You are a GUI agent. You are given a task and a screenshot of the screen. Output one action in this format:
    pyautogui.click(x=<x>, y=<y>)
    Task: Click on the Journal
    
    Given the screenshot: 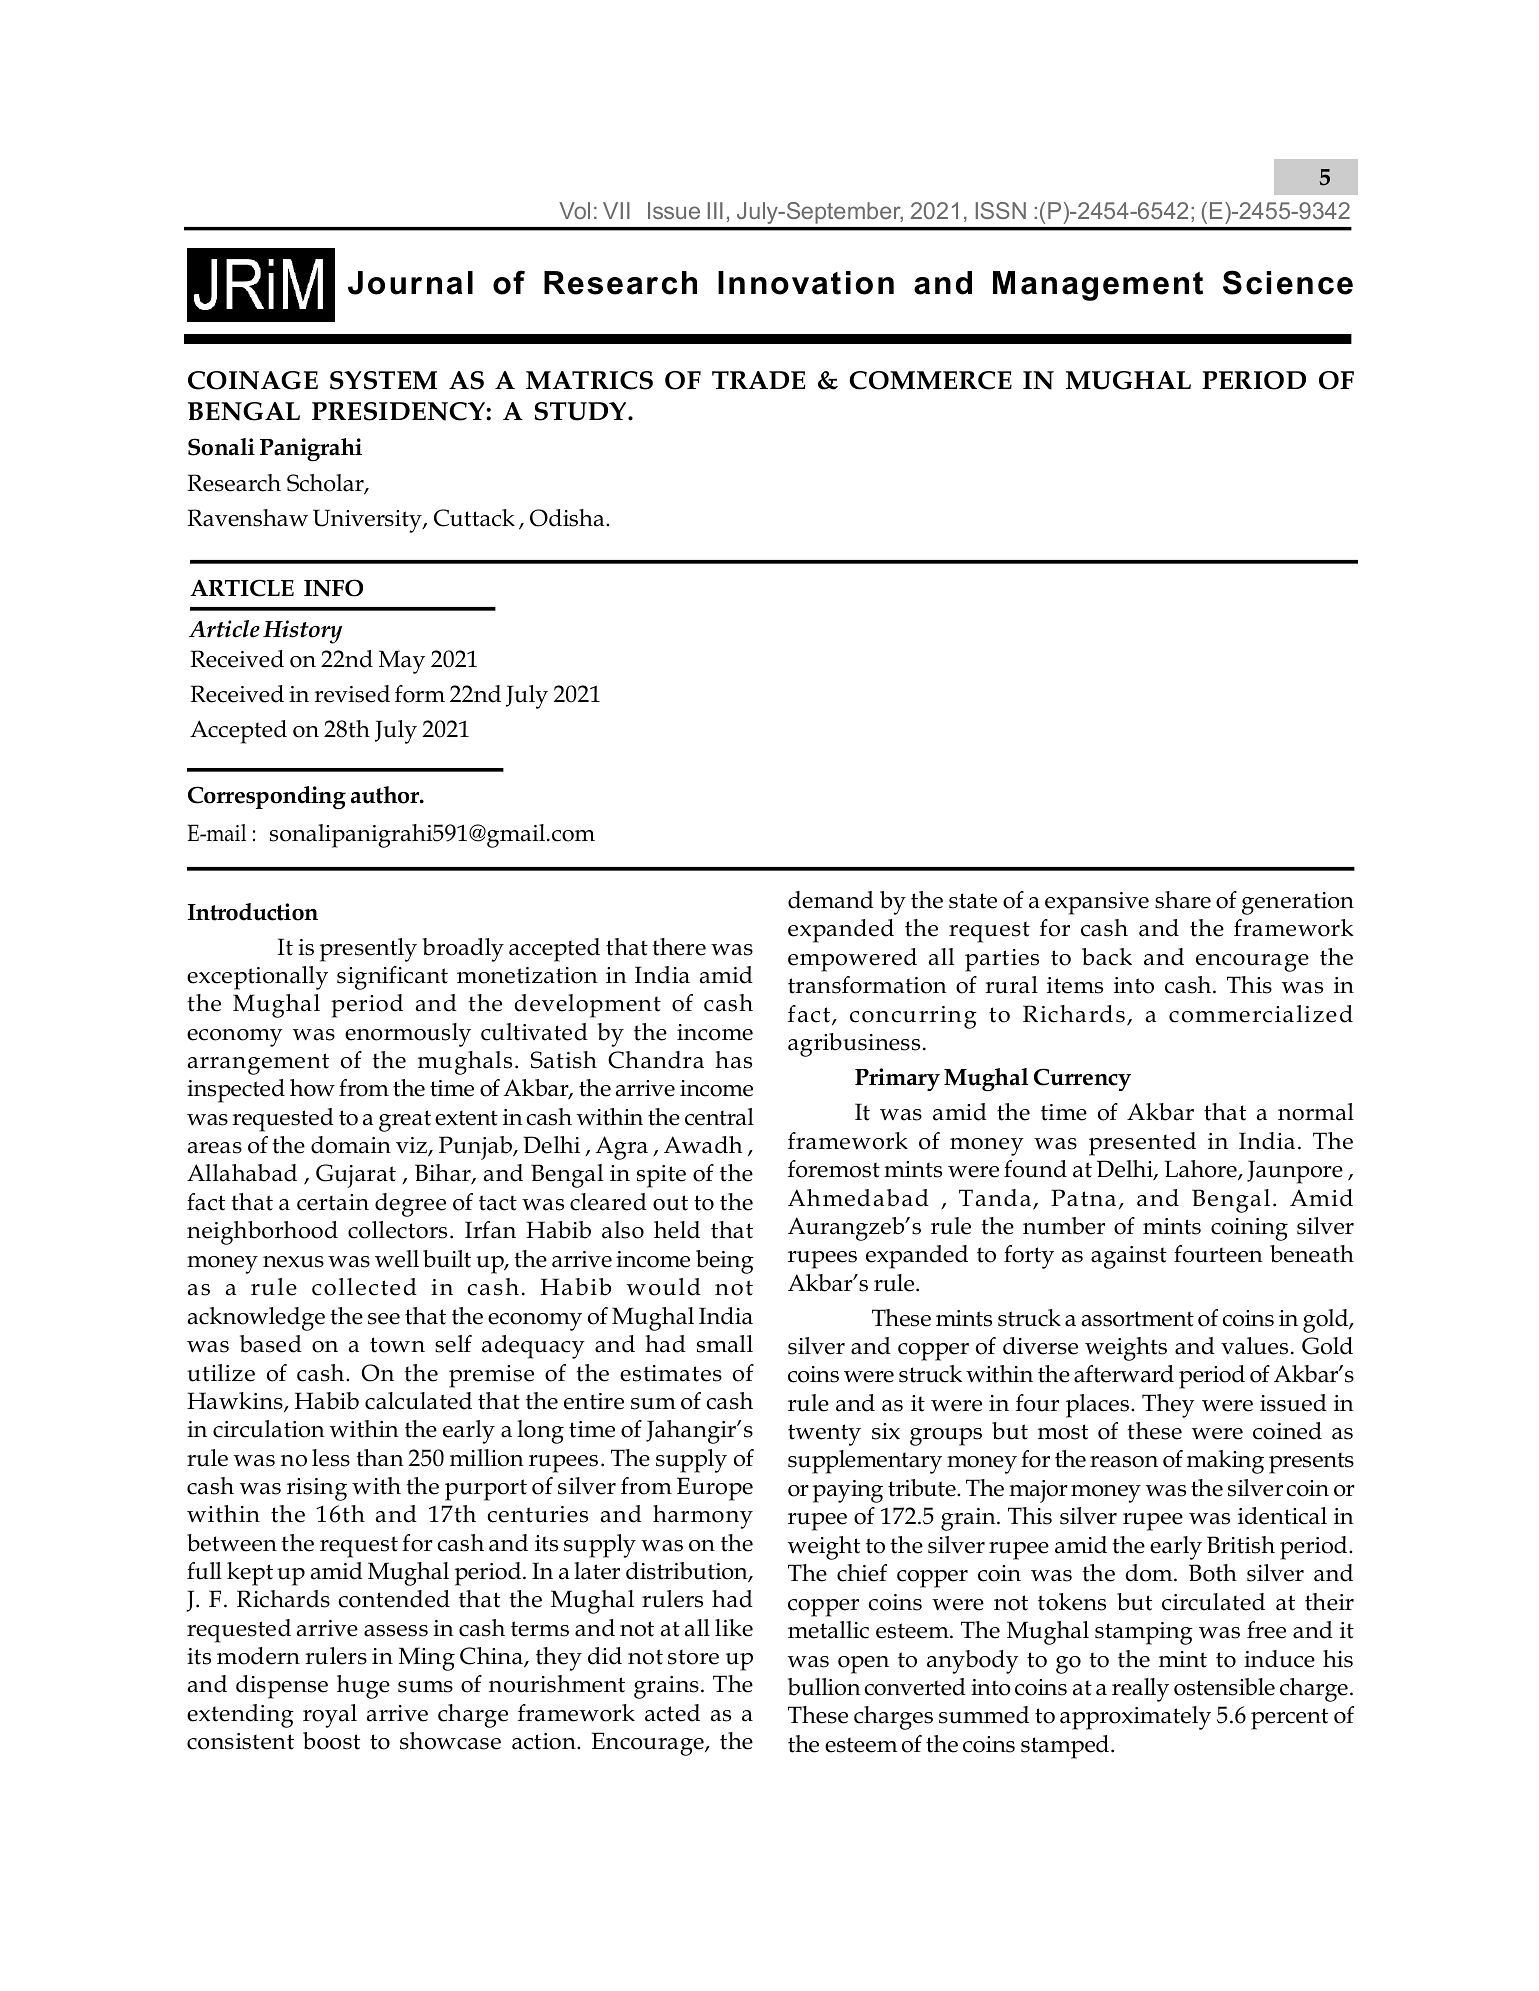 What is the action you would take?
    pyautogui.click(x=410, y=283)
